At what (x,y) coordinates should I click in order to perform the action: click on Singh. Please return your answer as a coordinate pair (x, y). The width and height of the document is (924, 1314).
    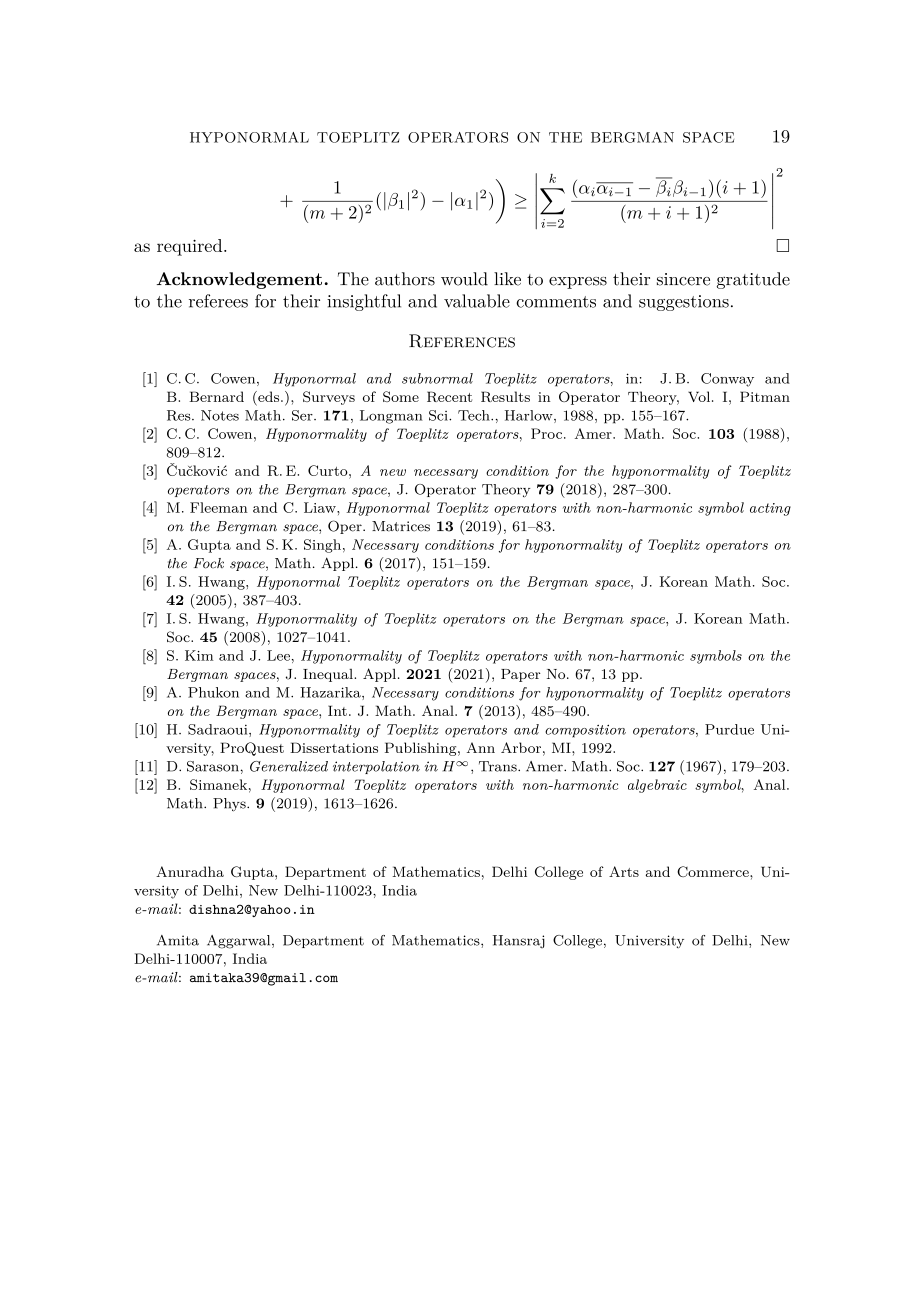
    Looking at the image, I should click on (322, 546).
